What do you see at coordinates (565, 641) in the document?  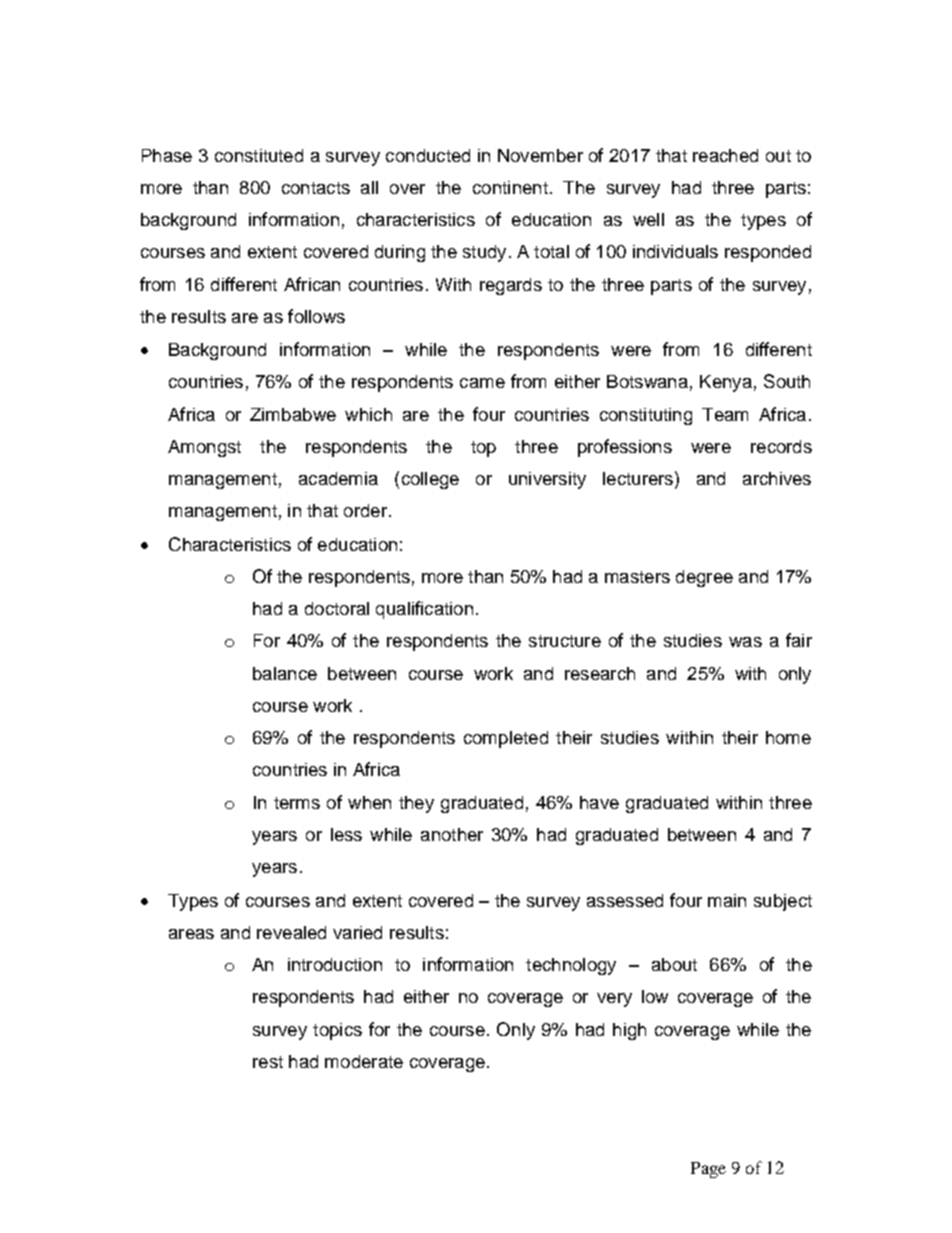 I see `structure` at bounding box center [565, 641].
